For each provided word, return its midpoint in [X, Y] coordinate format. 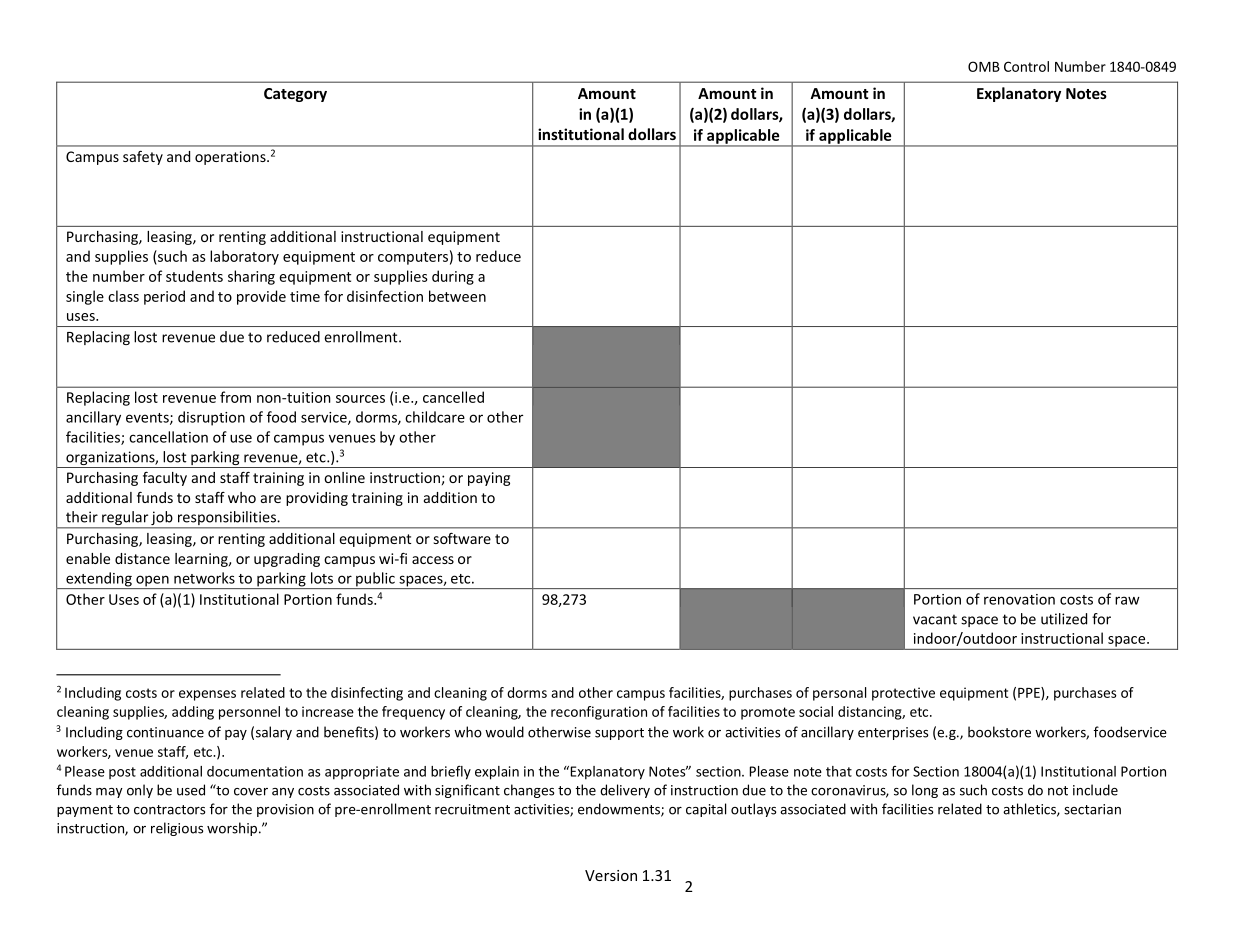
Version [611, 875]
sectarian [1092, 809]
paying [489, 479]
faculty [165, 479]
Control [1026, 66]
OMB [984, 66]
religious [177, 829]
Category [295, 95]
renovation [1019, 599]
